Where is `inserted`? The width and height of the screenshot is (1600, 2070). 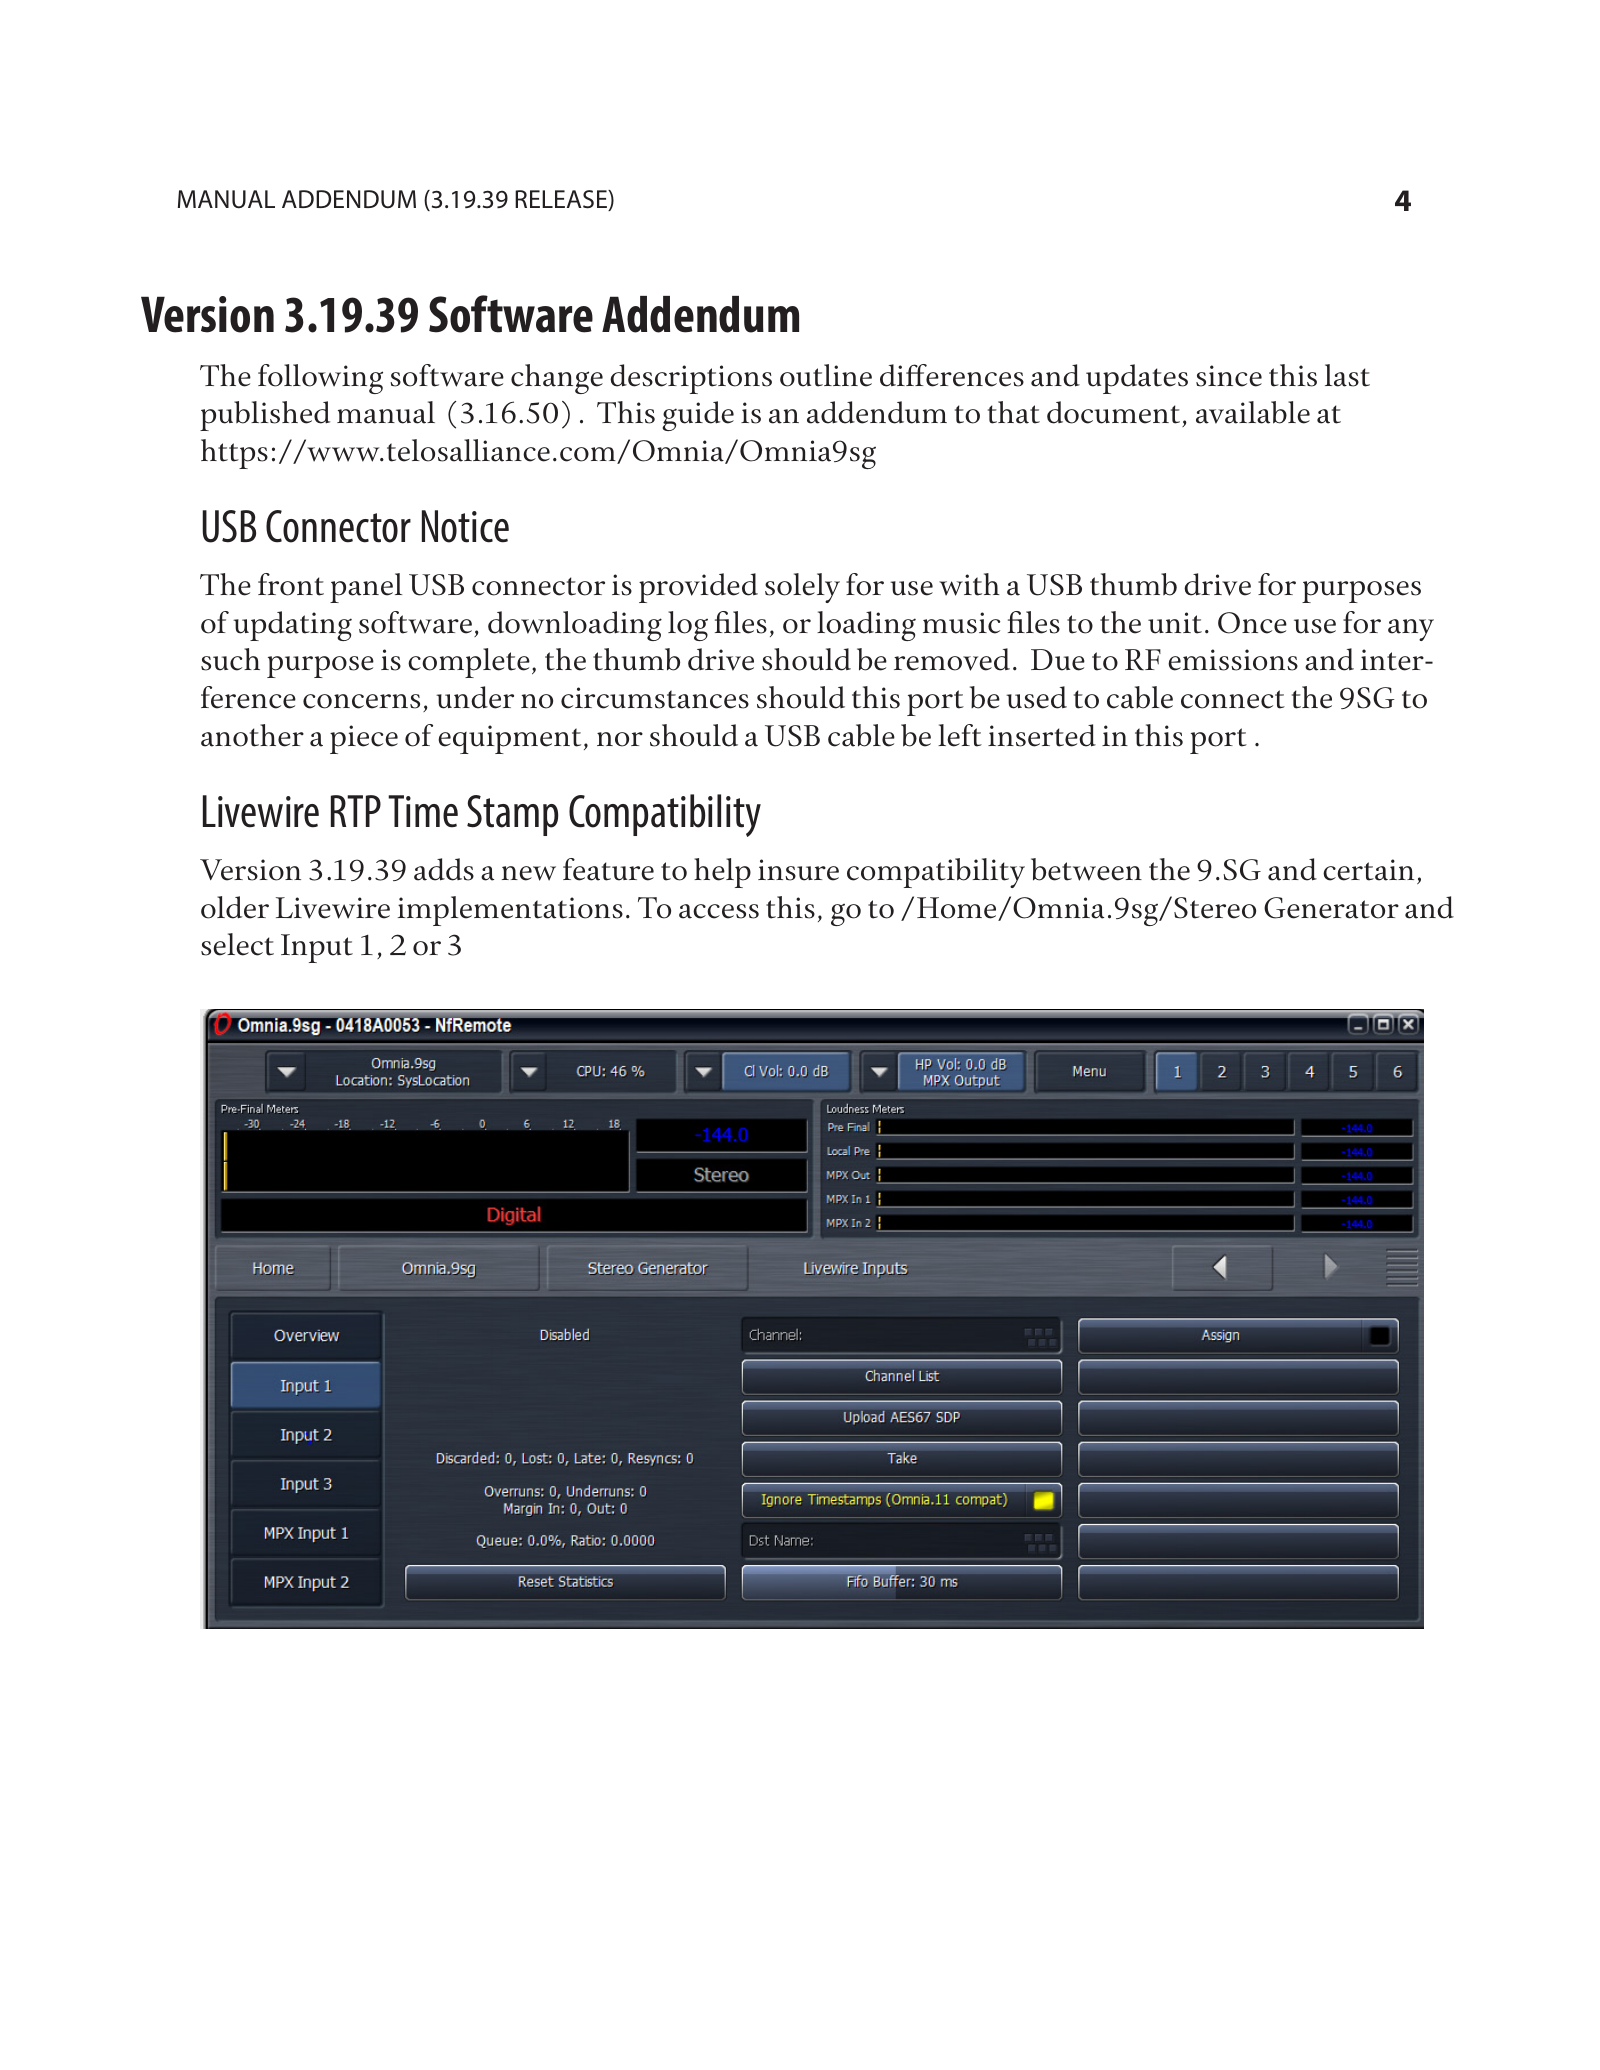 inserted is located at coordinates (1042, 735).
